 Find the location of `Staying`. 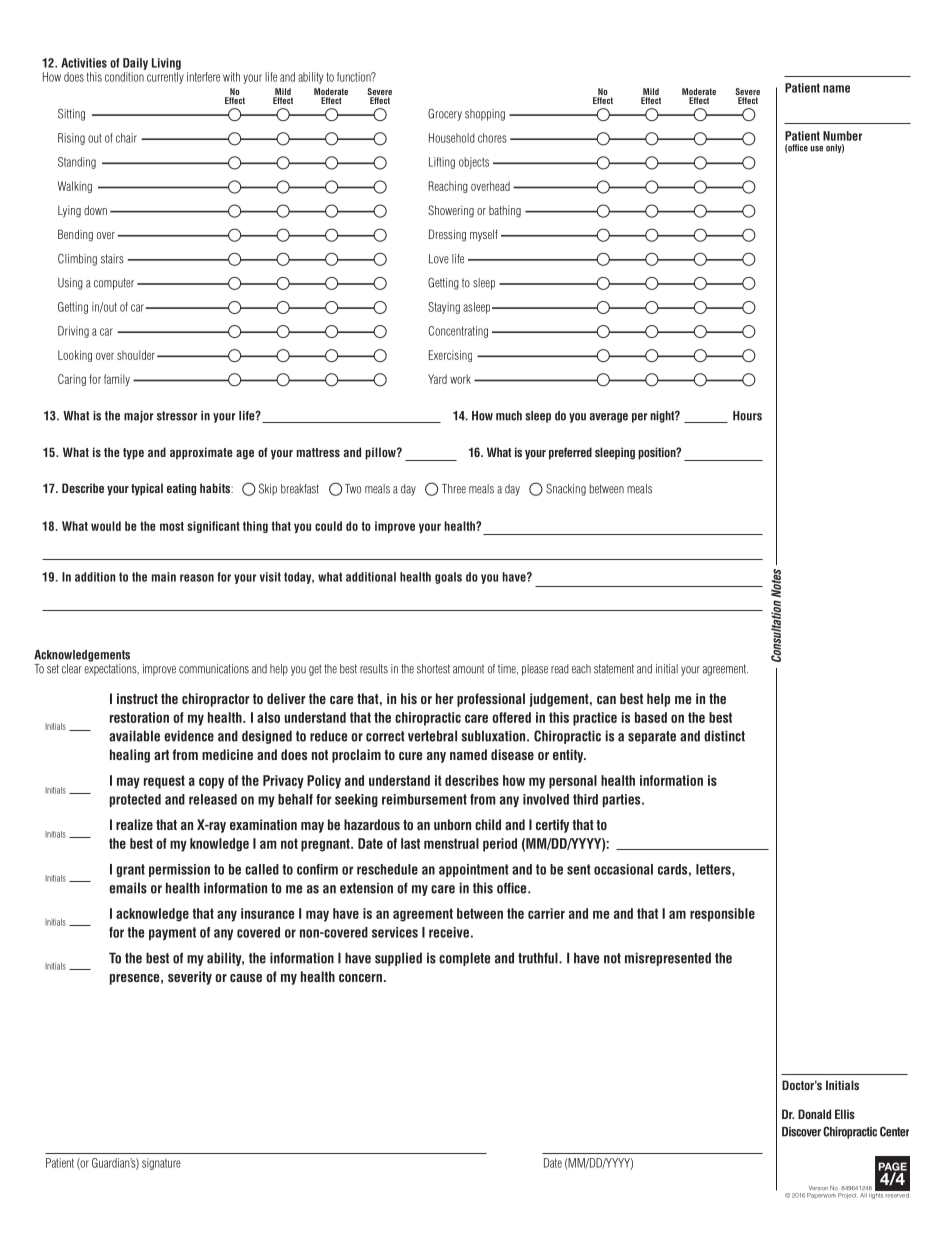

Staying is located at coordinates (444, 308).
